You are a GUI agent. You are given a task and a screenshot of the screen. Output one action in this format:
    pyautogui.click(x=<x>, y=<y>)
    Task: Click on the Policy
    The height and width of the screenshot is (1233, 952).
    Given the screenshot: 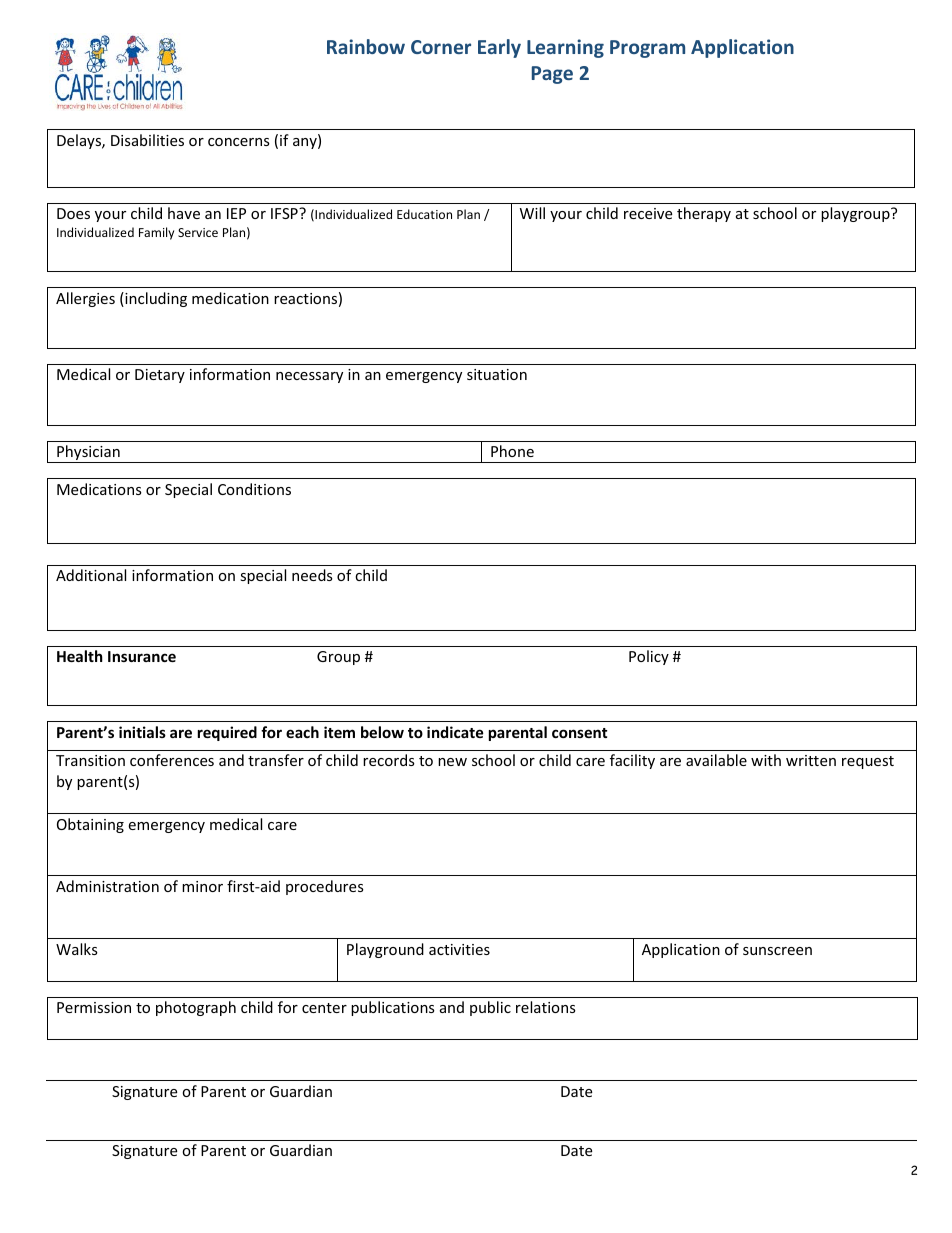 What is the action you would take?
    pyautogui.click(x=649, y=657)
